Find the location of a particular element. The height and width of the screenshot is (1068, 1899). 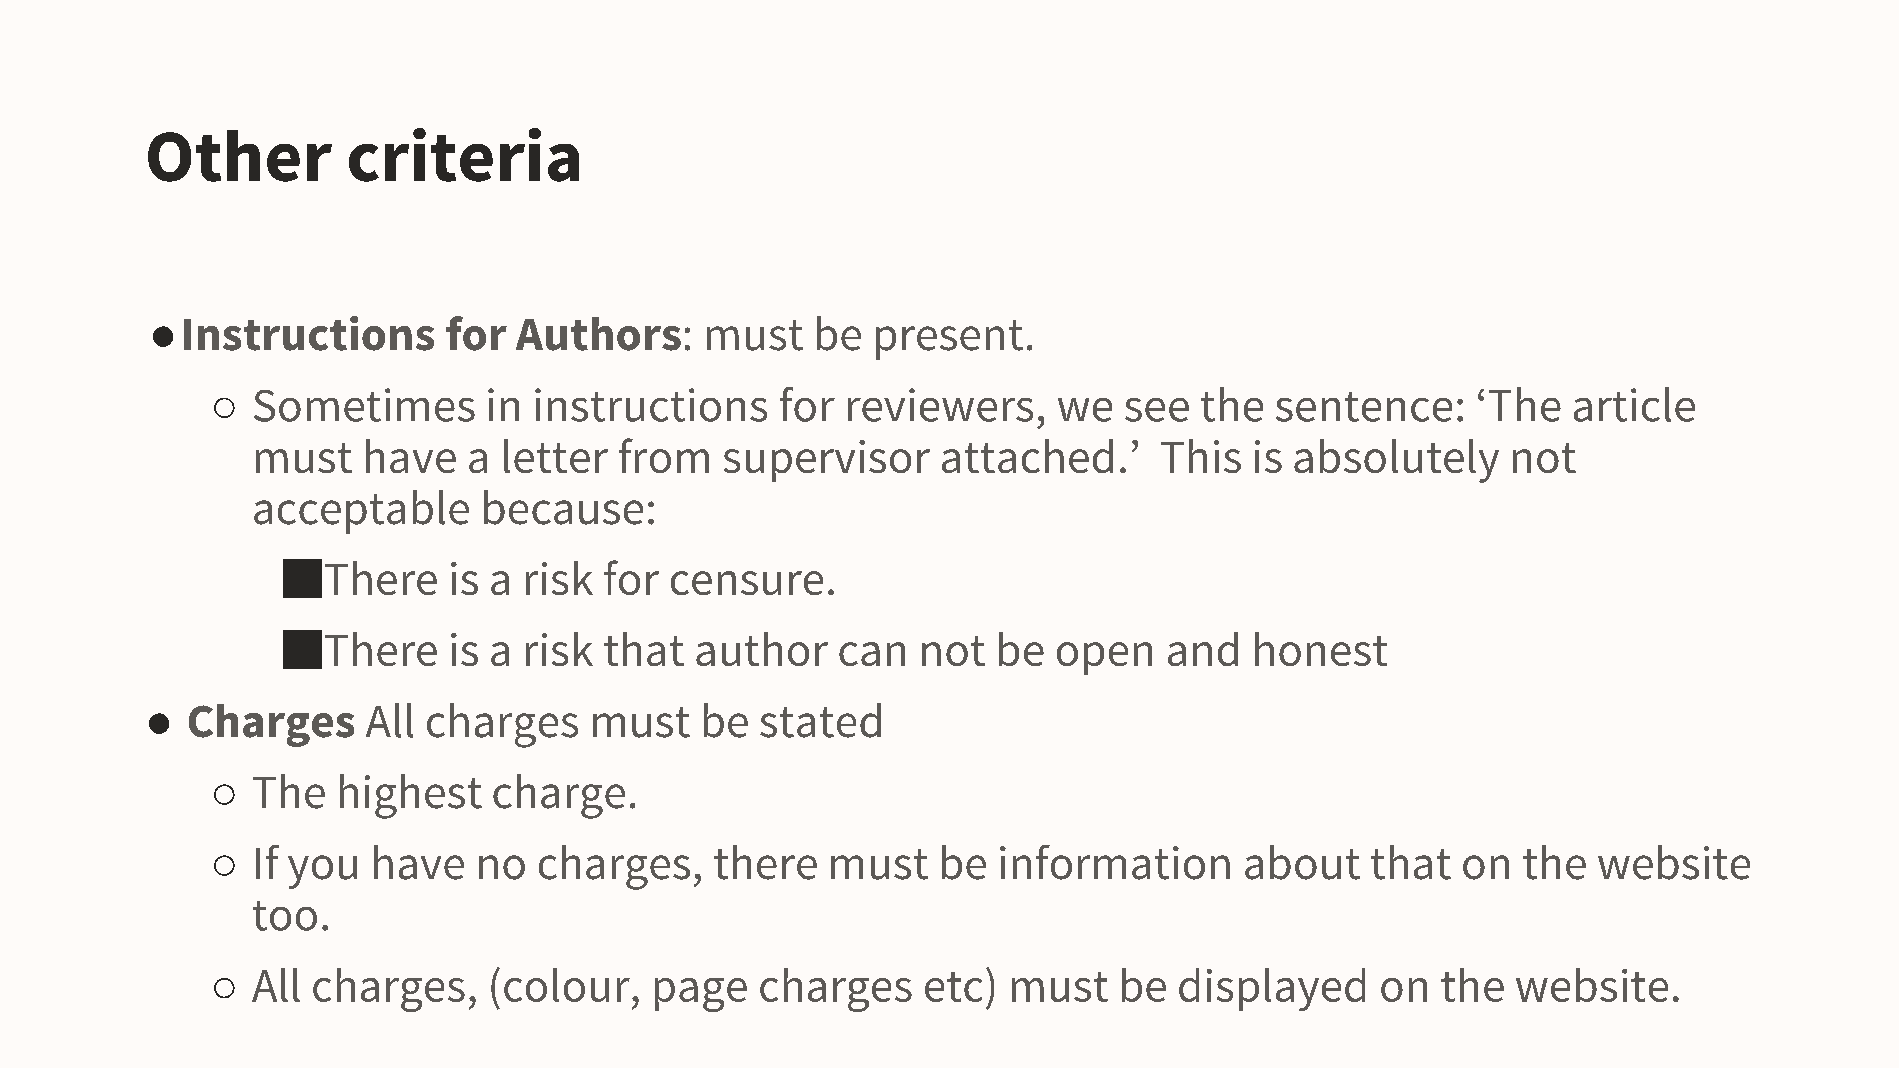

present is located at coordinates (949, 340).
